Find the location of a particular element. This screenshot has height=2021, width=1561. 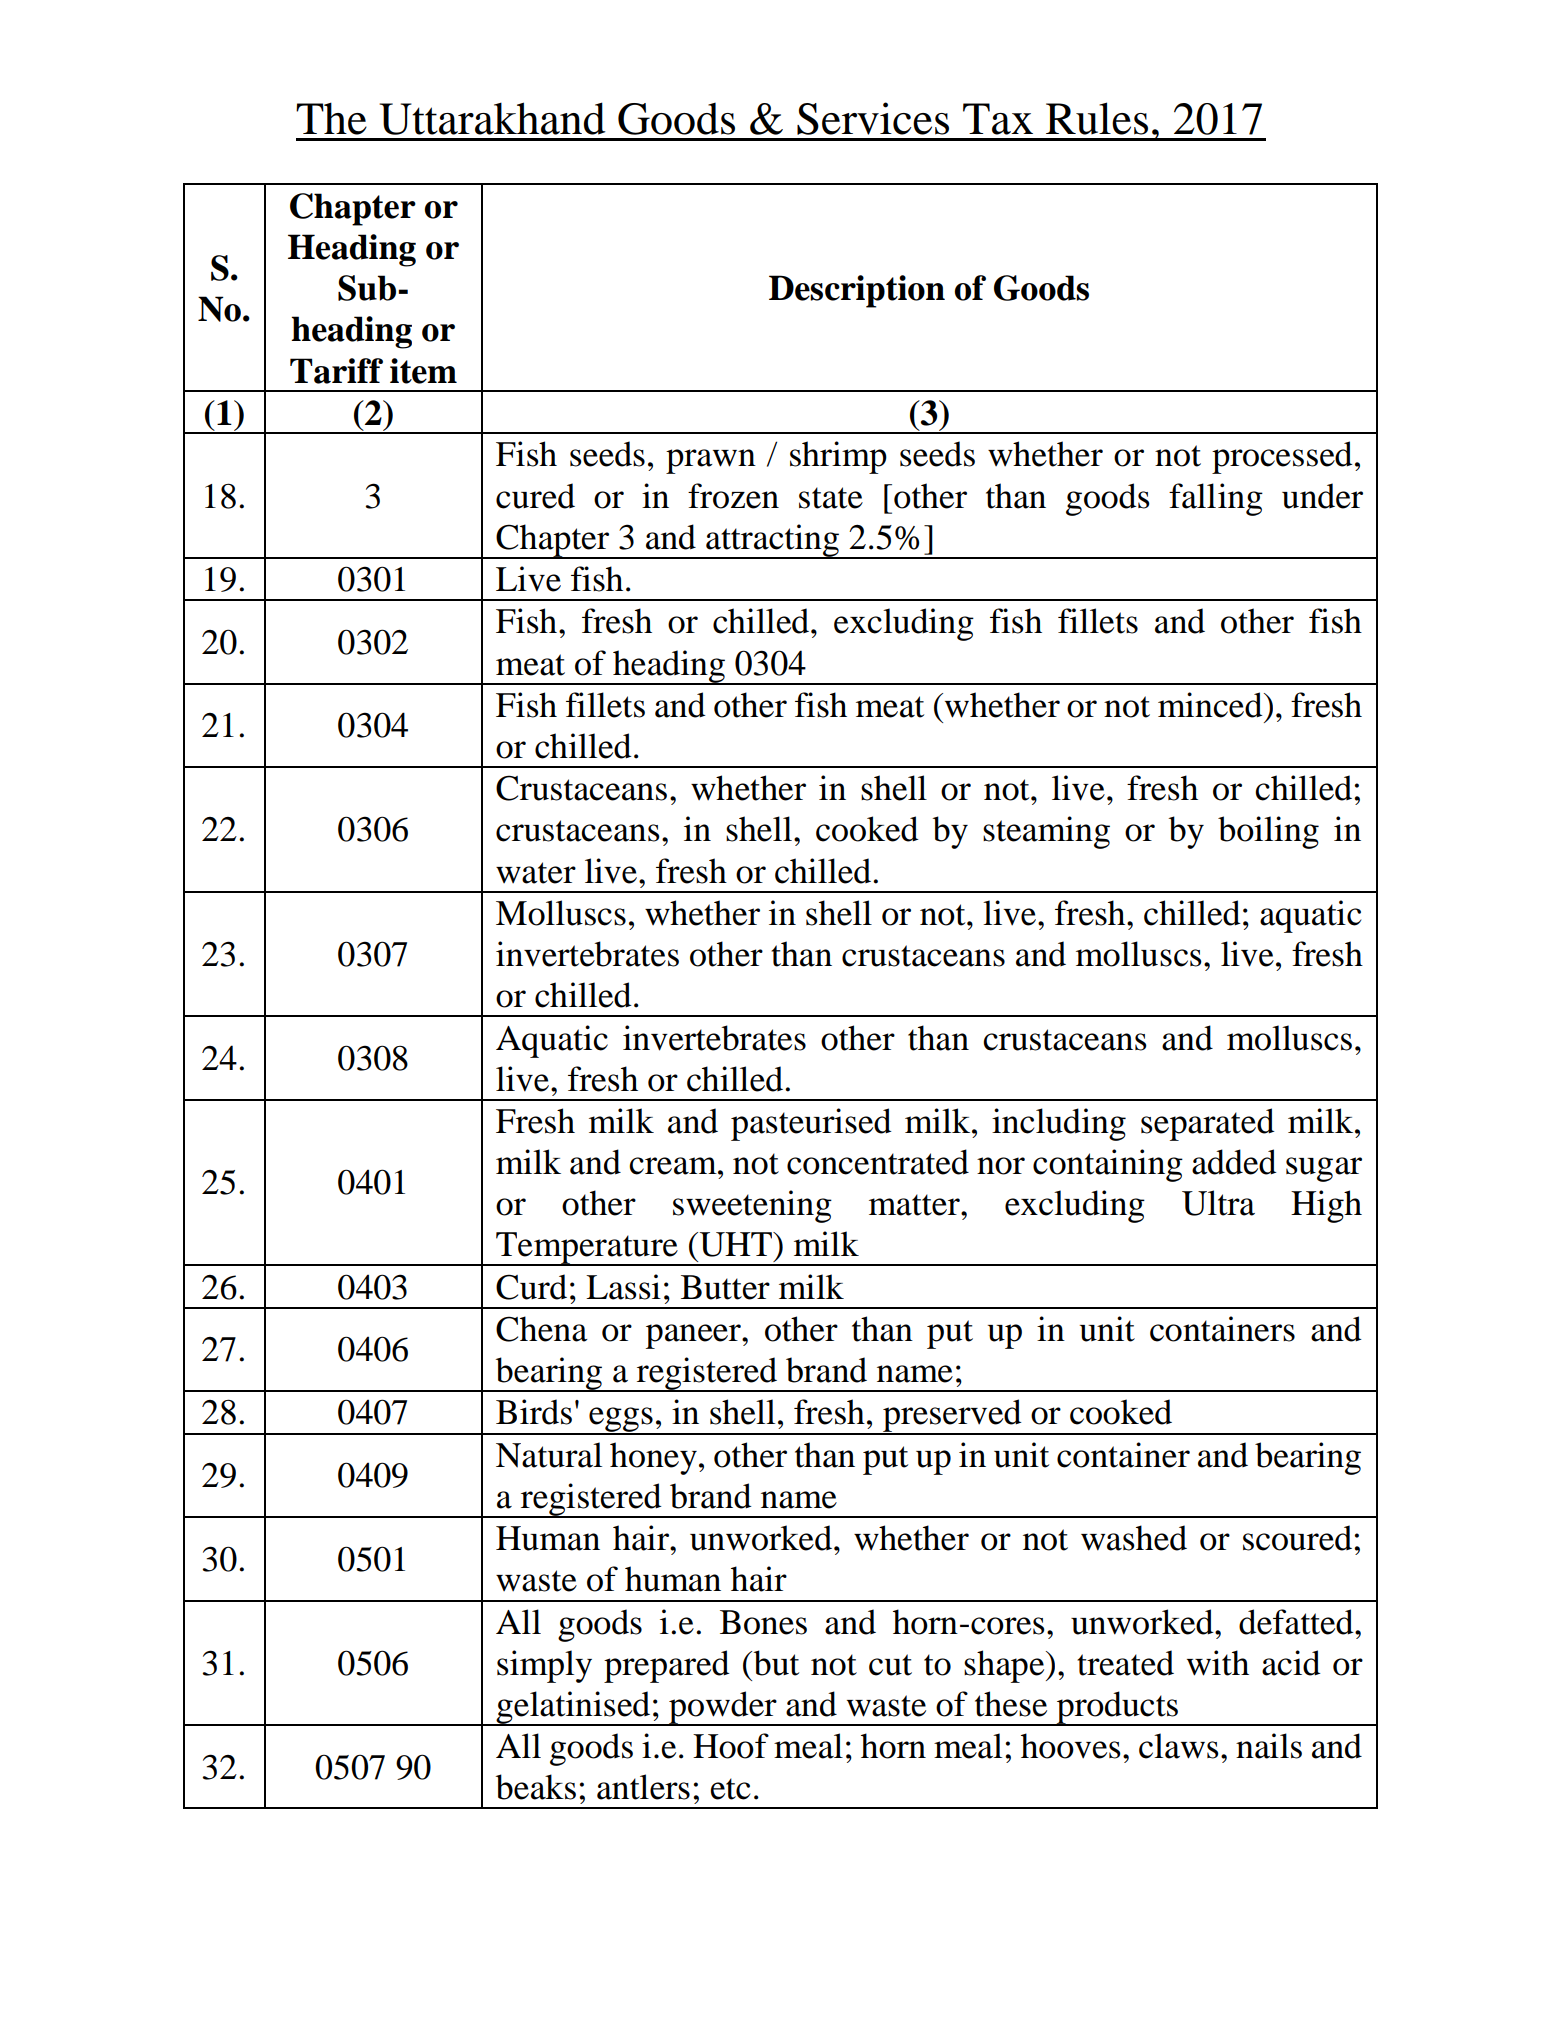

Rules is located at coordinates (1097, 118).
